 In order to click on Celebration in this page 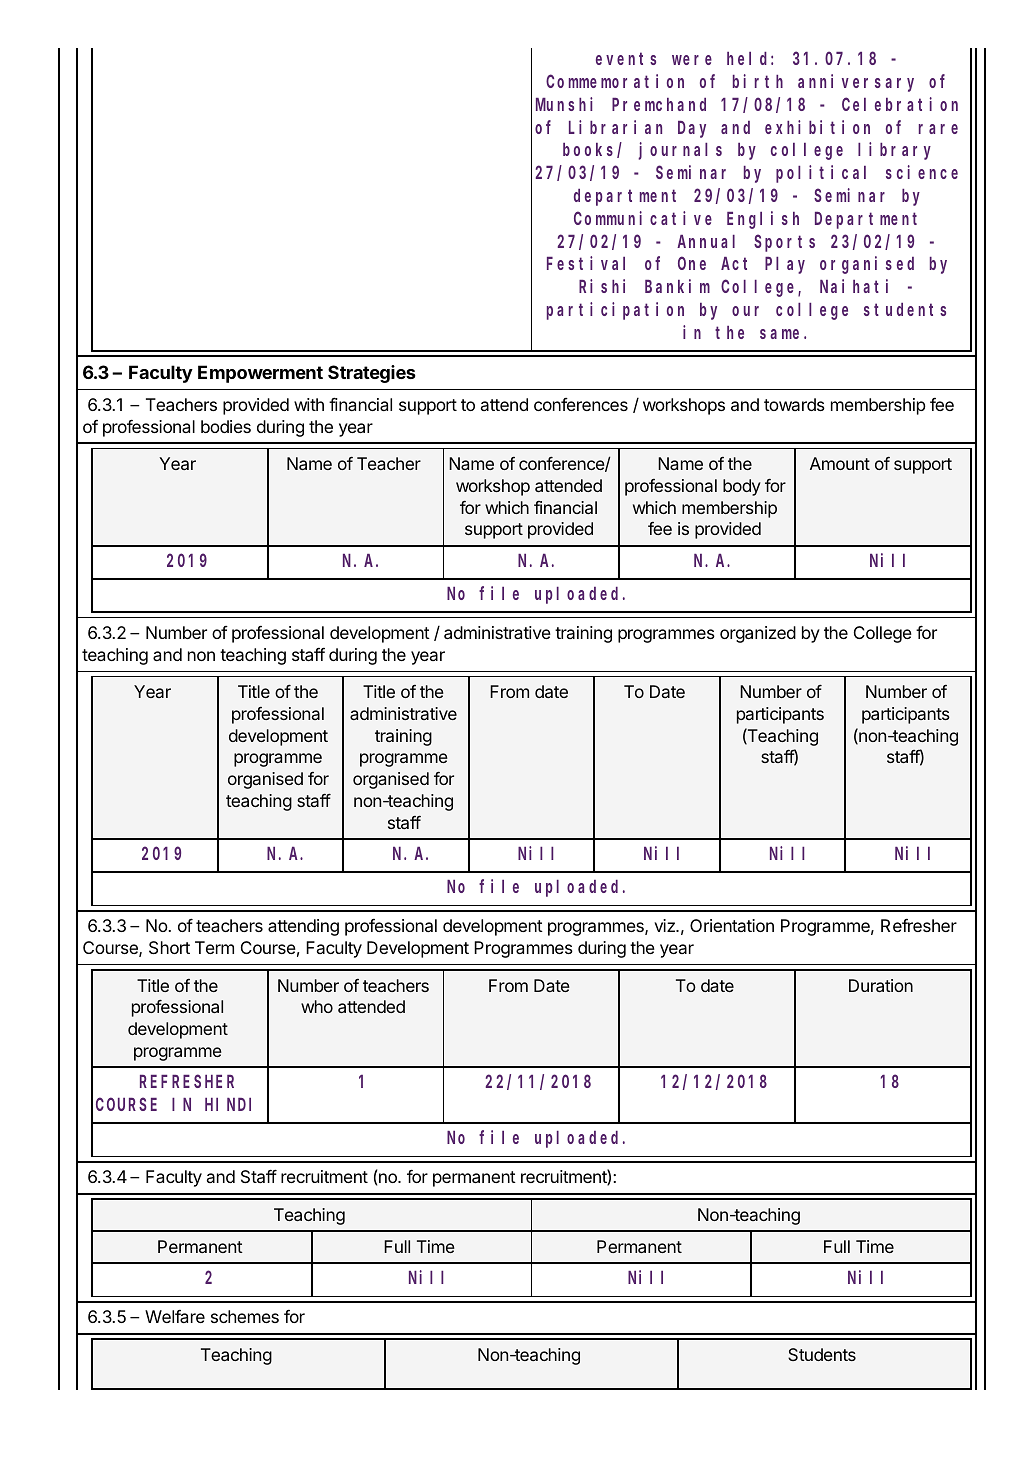, I will do `click(900, 104)`.
